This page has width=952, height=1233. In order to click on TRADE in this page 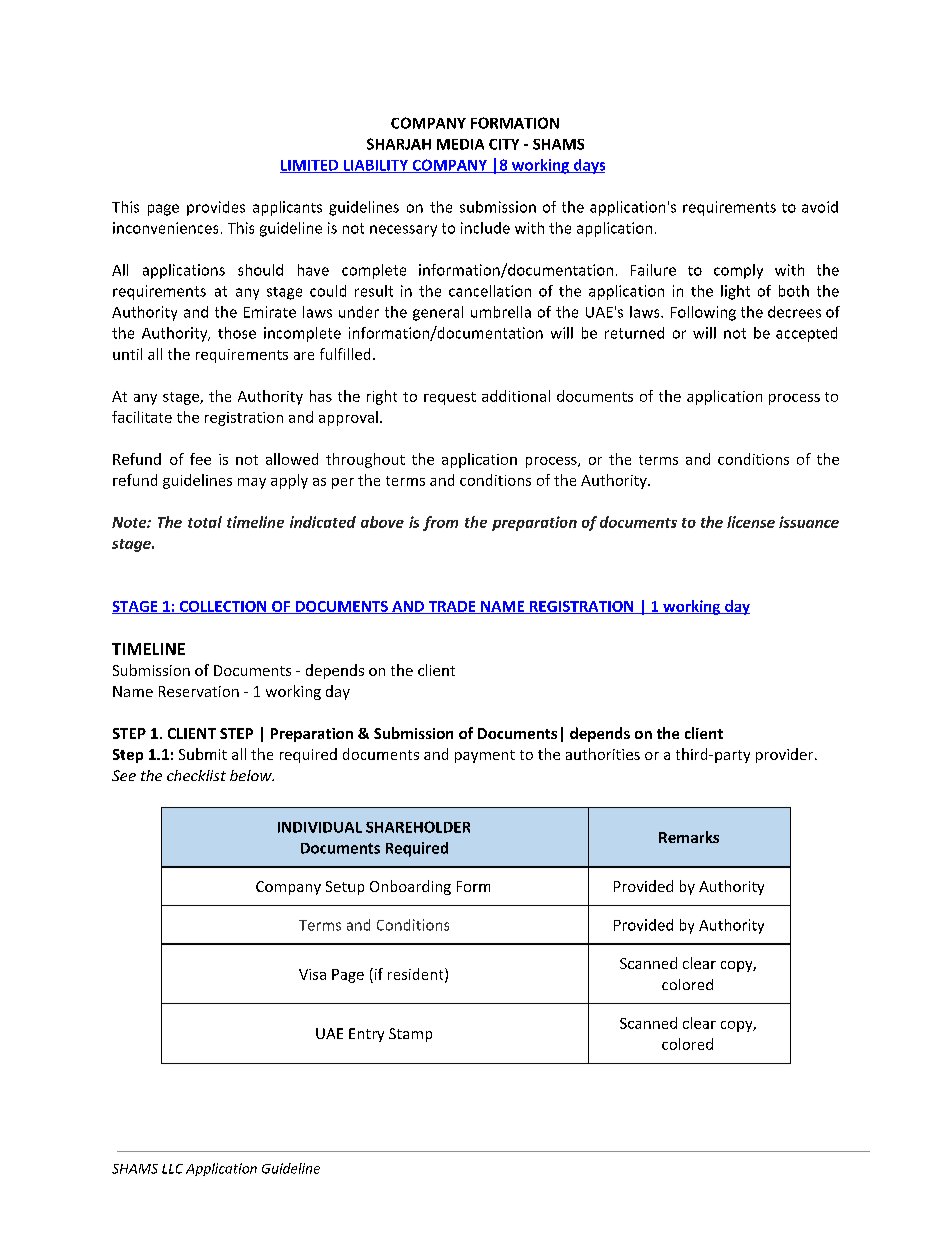, I will do `click(452, 607)`.
